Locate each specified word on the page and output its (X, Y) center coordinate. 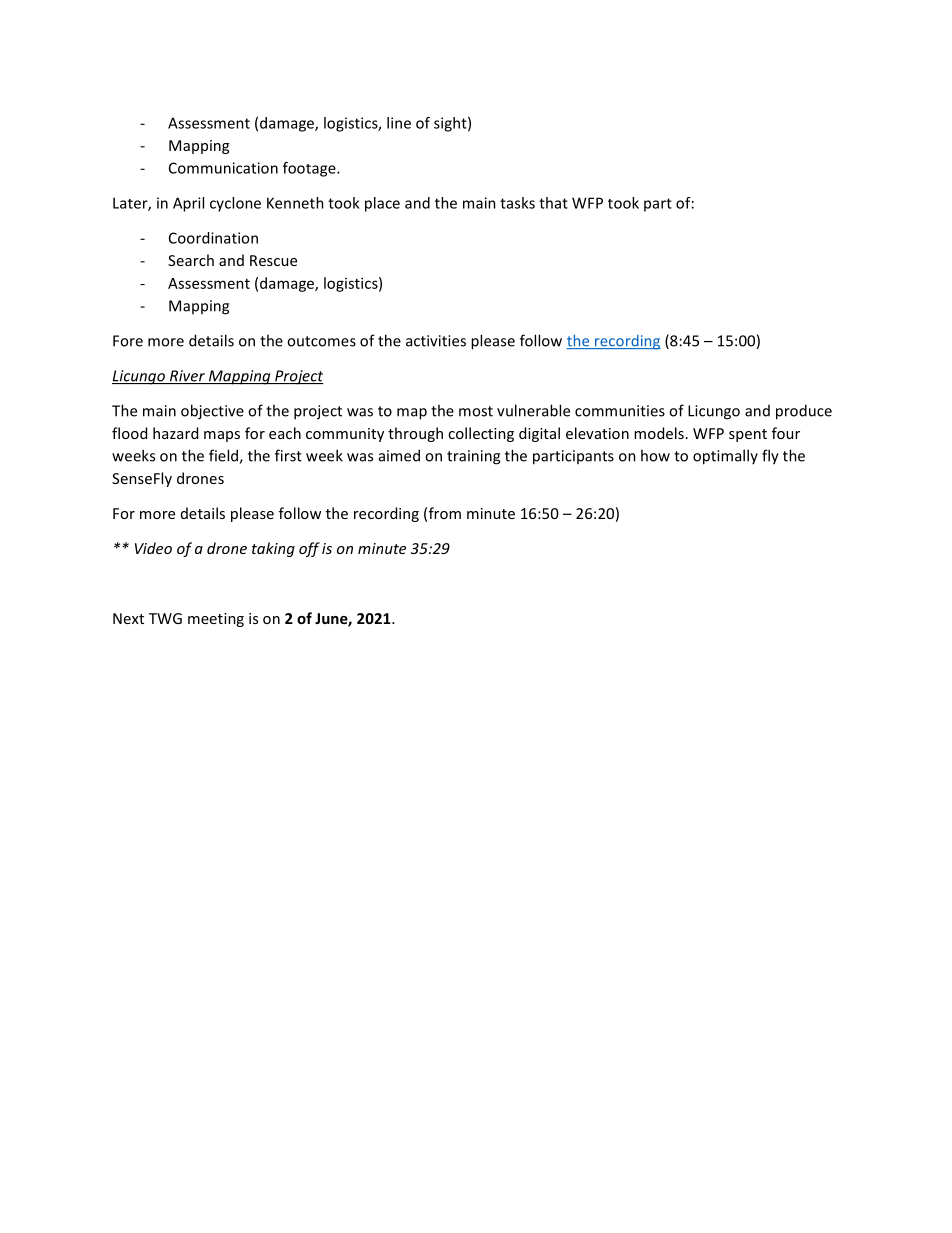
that (553, 203)
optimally (725, 457)
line (399, 123)
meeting (216, 620)
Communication (223, 168)
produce (804, 412)
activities (436, 341)
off (309, 549)
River (187, 377)
